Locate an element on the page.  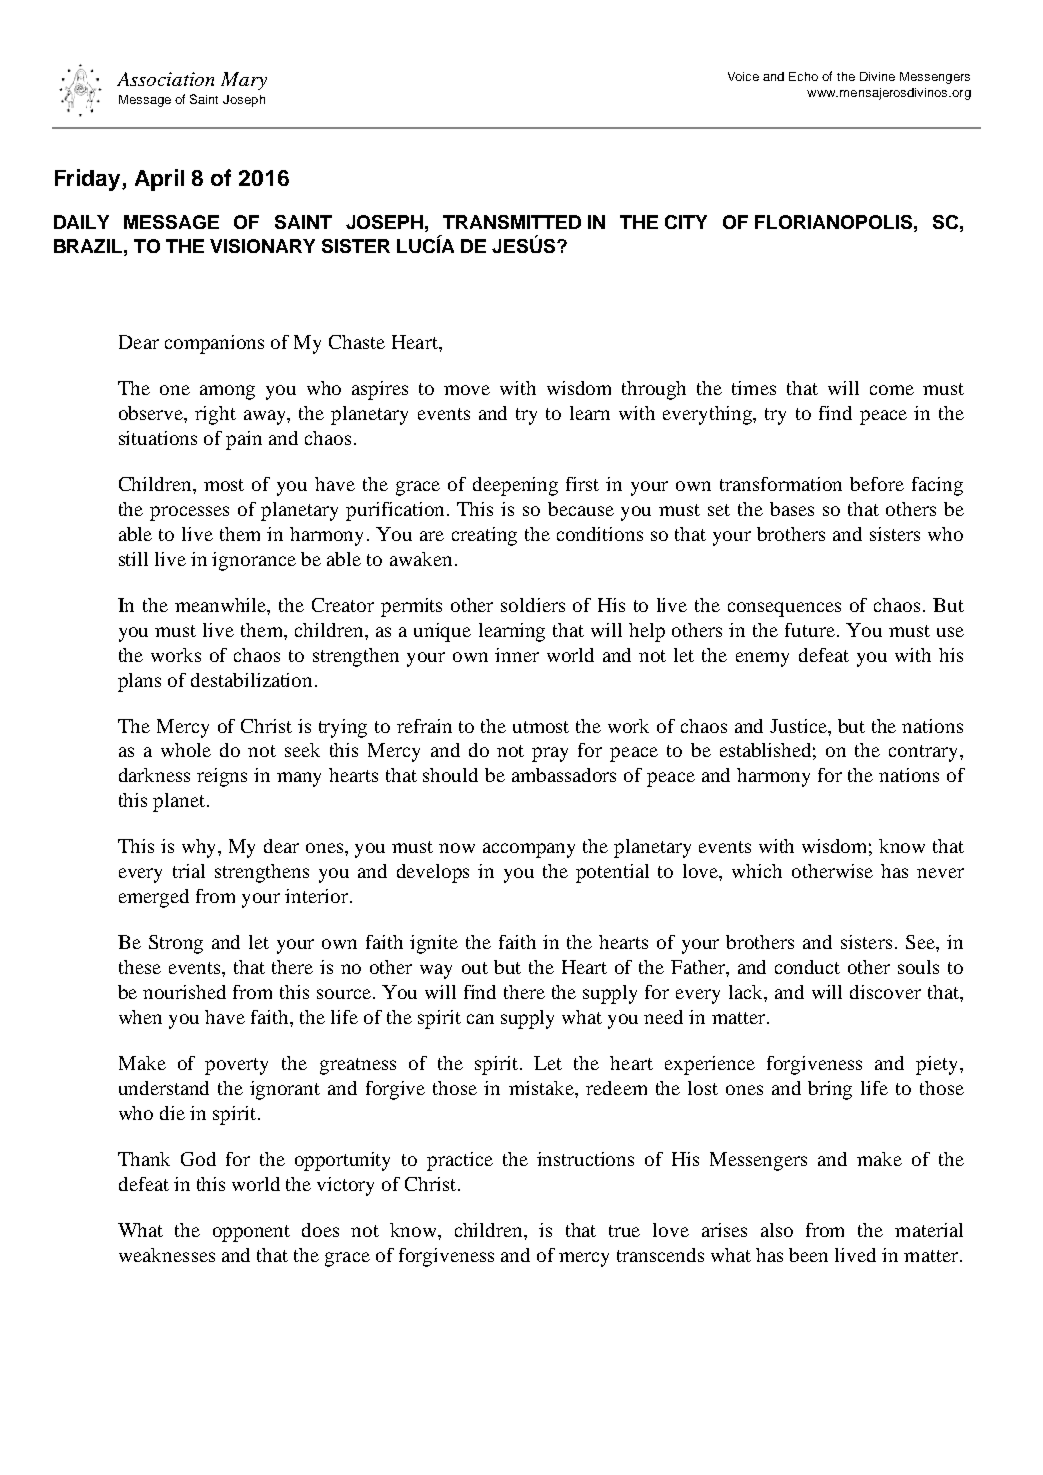
TRANSMITTED is located at coordinates (512, 222).
